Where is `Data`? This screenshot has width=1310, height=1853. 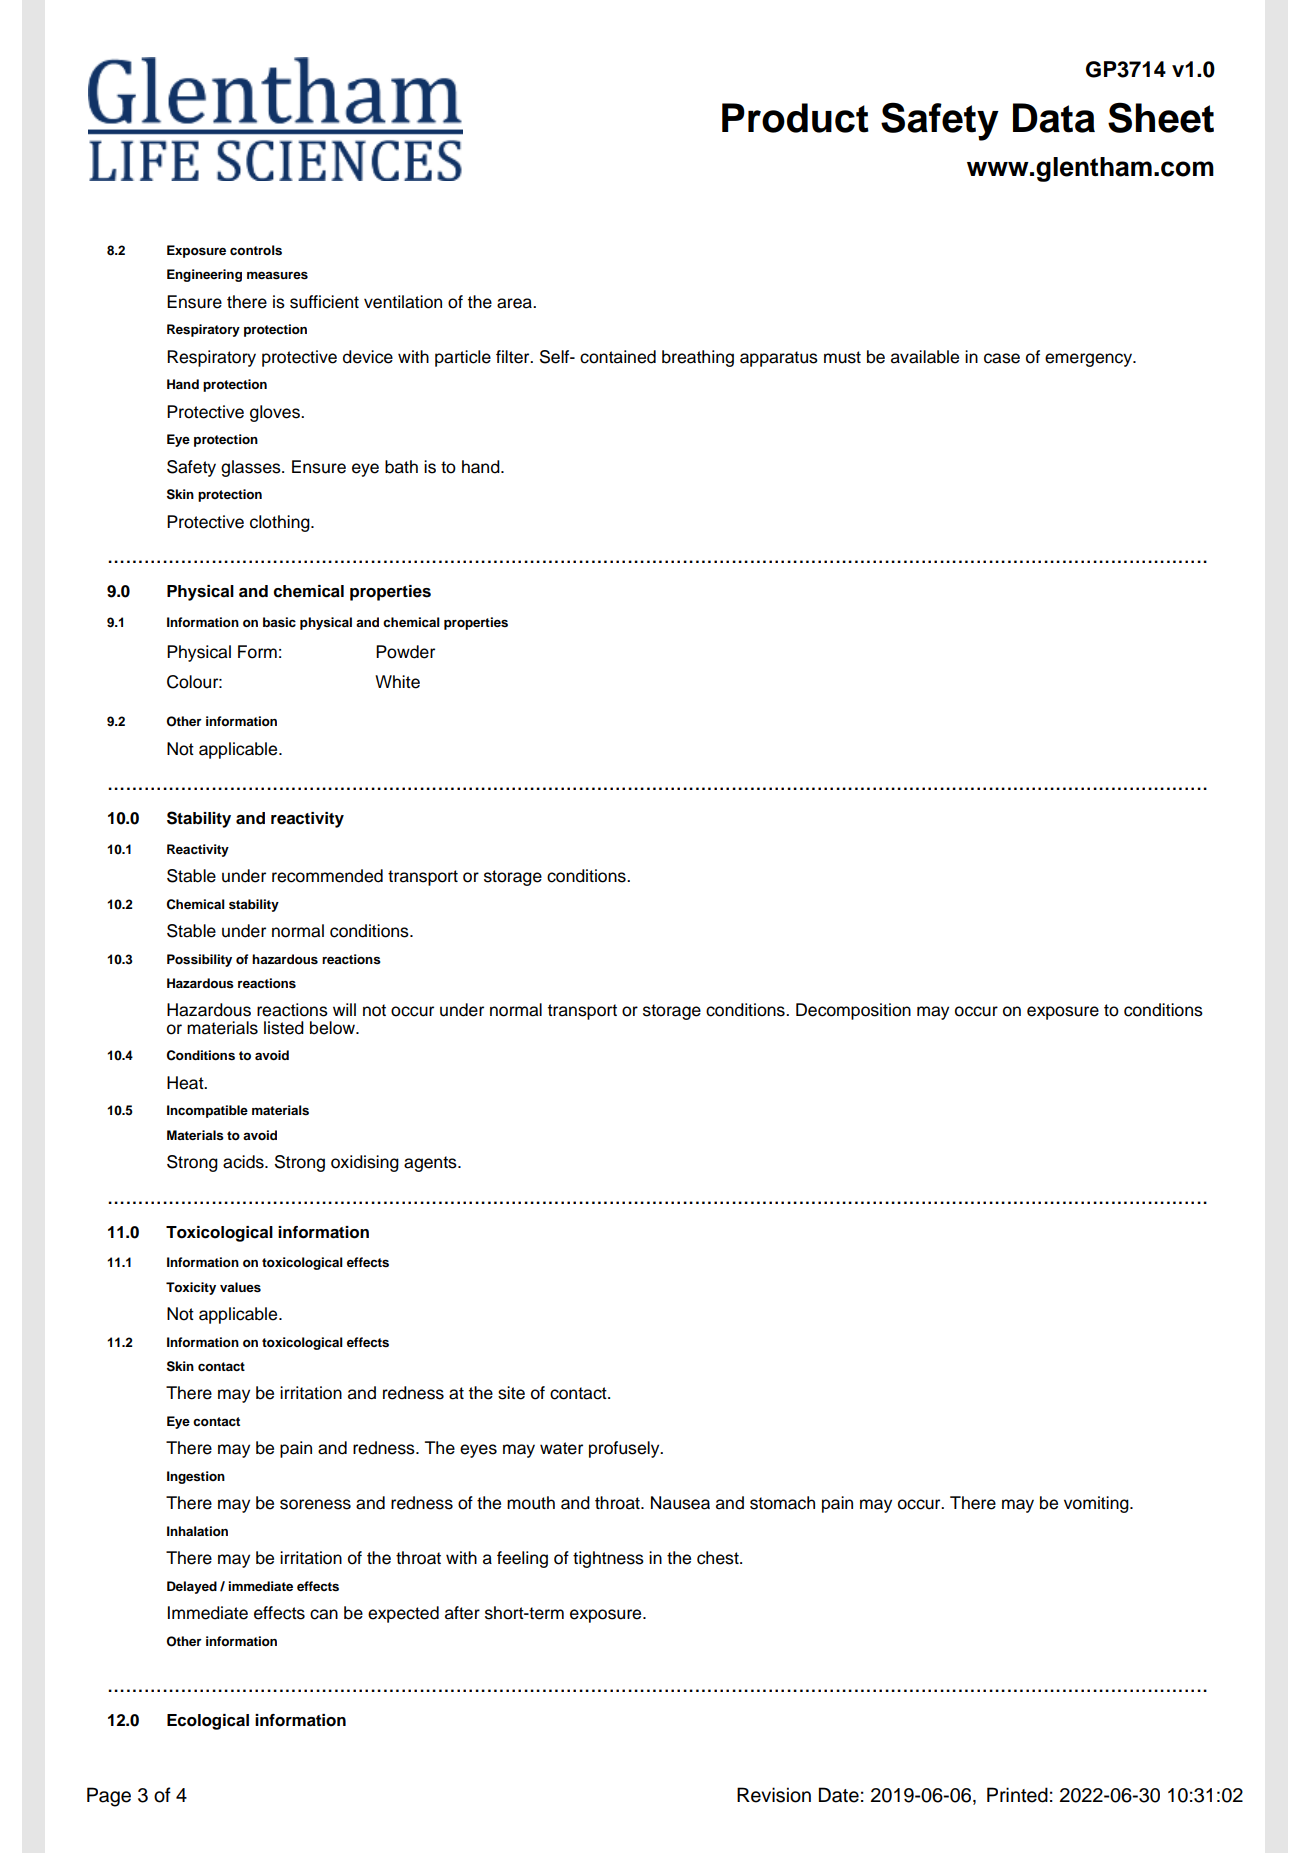
Data is located at coordinates (1054, 118).
